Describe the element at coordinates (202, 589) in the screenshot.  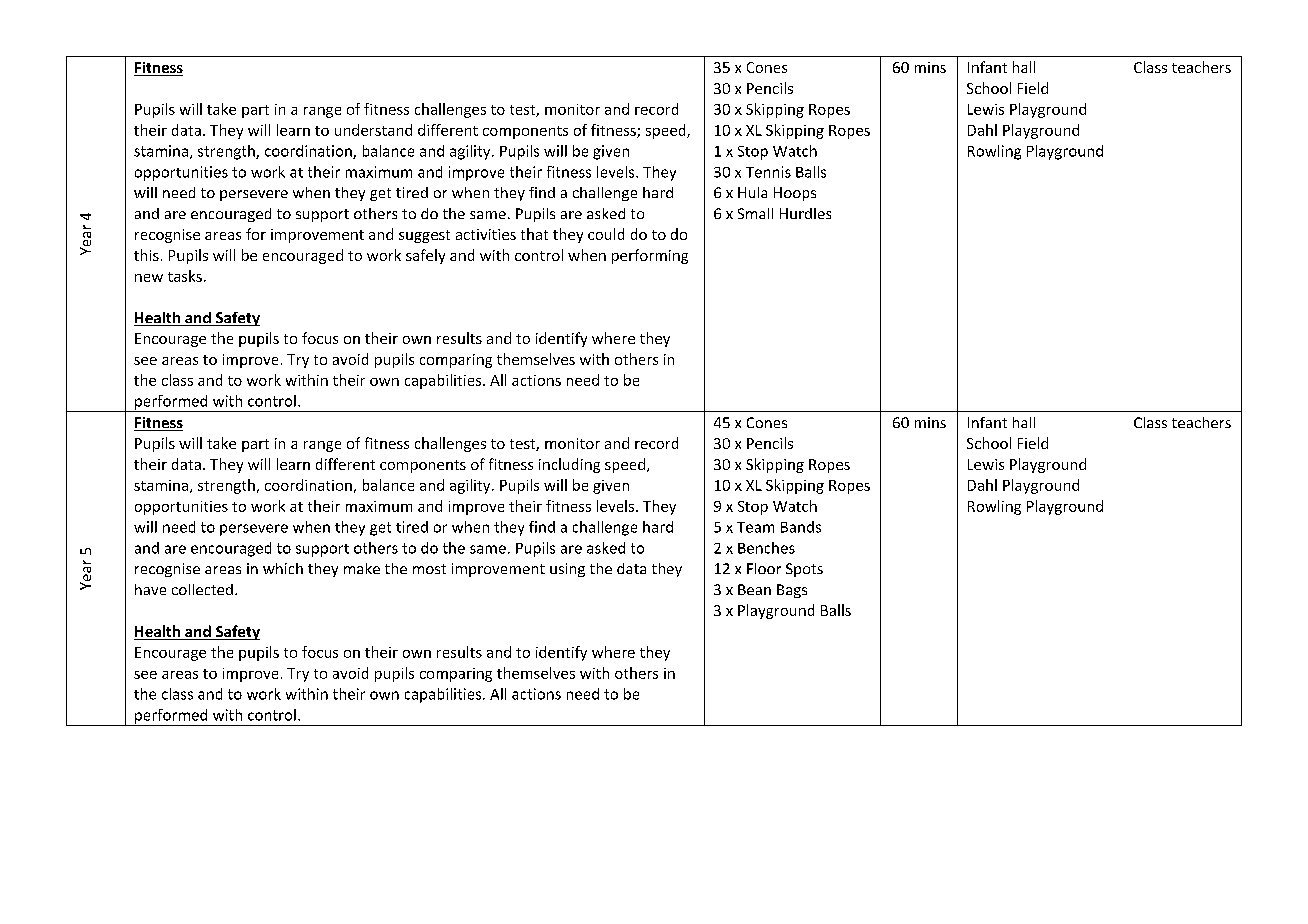
I see `collected` at that location.
